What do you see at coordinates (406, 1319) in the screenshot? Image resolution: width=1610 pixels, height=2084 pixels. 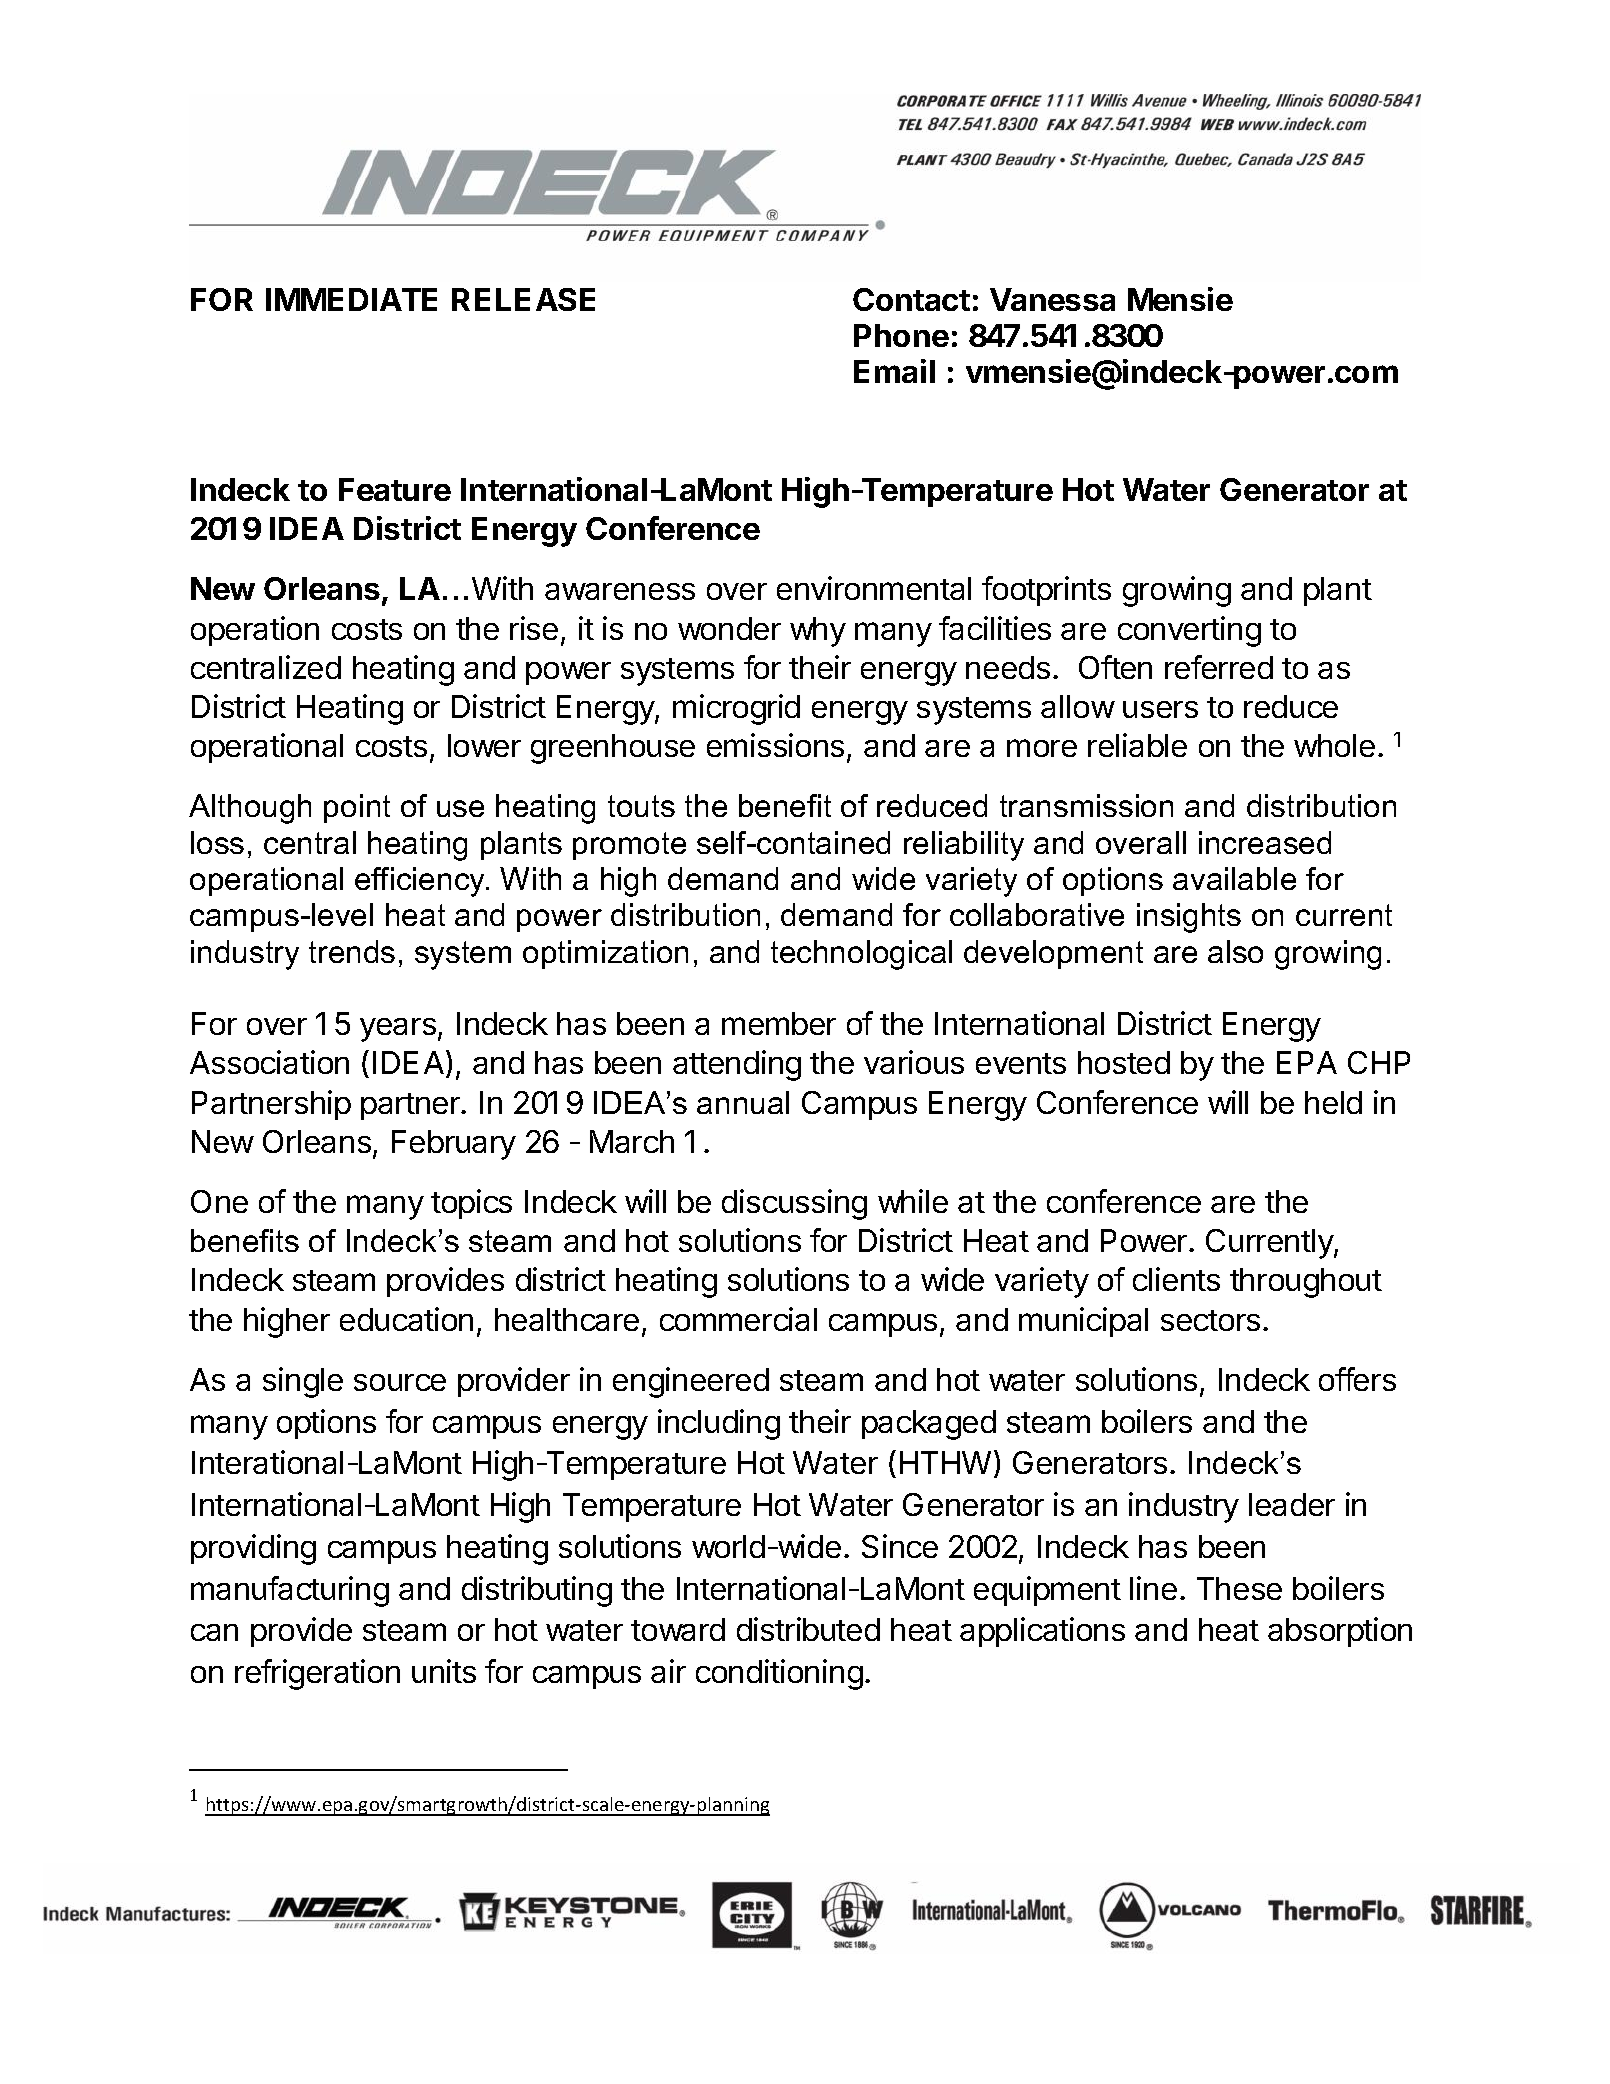 I see `education` at bounding box center [406, 1319].
